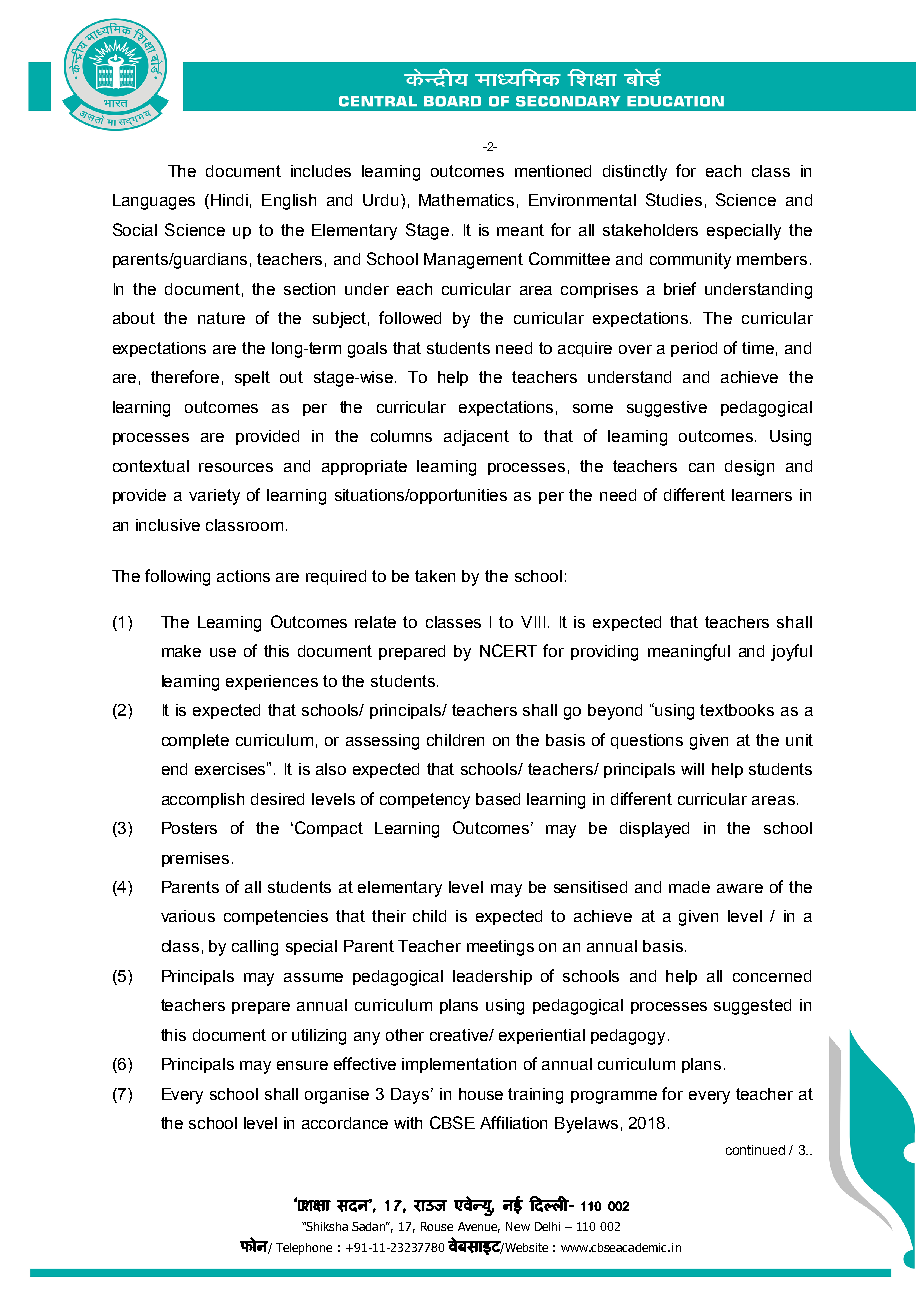 Image resolution: width=924 pixels, height=1308 pixels. I want to click on inclusive, so click(168, 525).
